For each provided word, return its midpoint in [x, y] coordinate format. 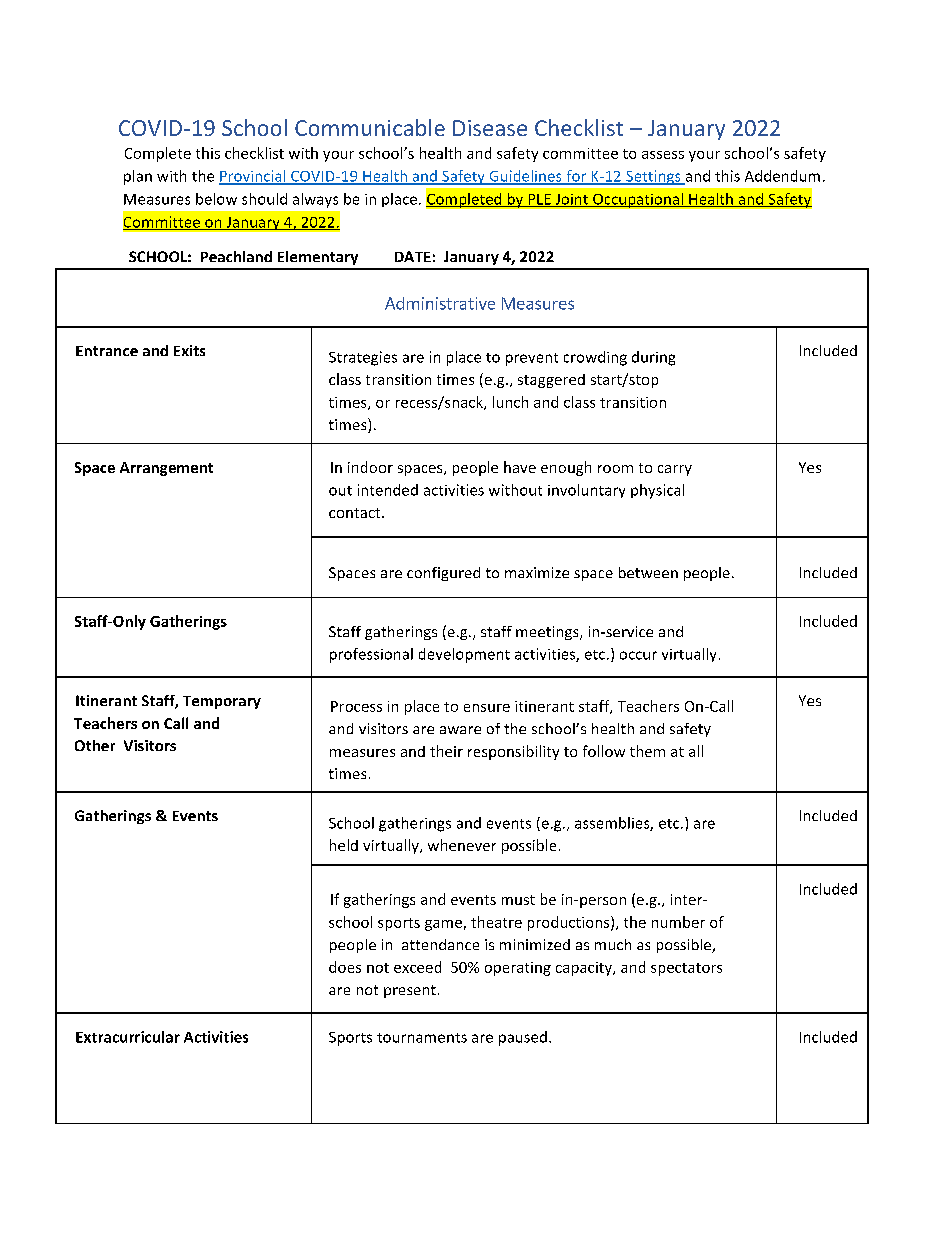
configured [443, 574]
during [653, 358]
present [410, 991]
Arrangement [166, 469]
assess [663, 155]
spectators [686, 969]
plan [138, 177]
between [648, 572]
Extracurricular [128, 1037]
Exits [189, 350]
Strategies [363, 358]
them [647, 751]
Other [95, 745]
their [446, 751]
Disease [490, 128]
